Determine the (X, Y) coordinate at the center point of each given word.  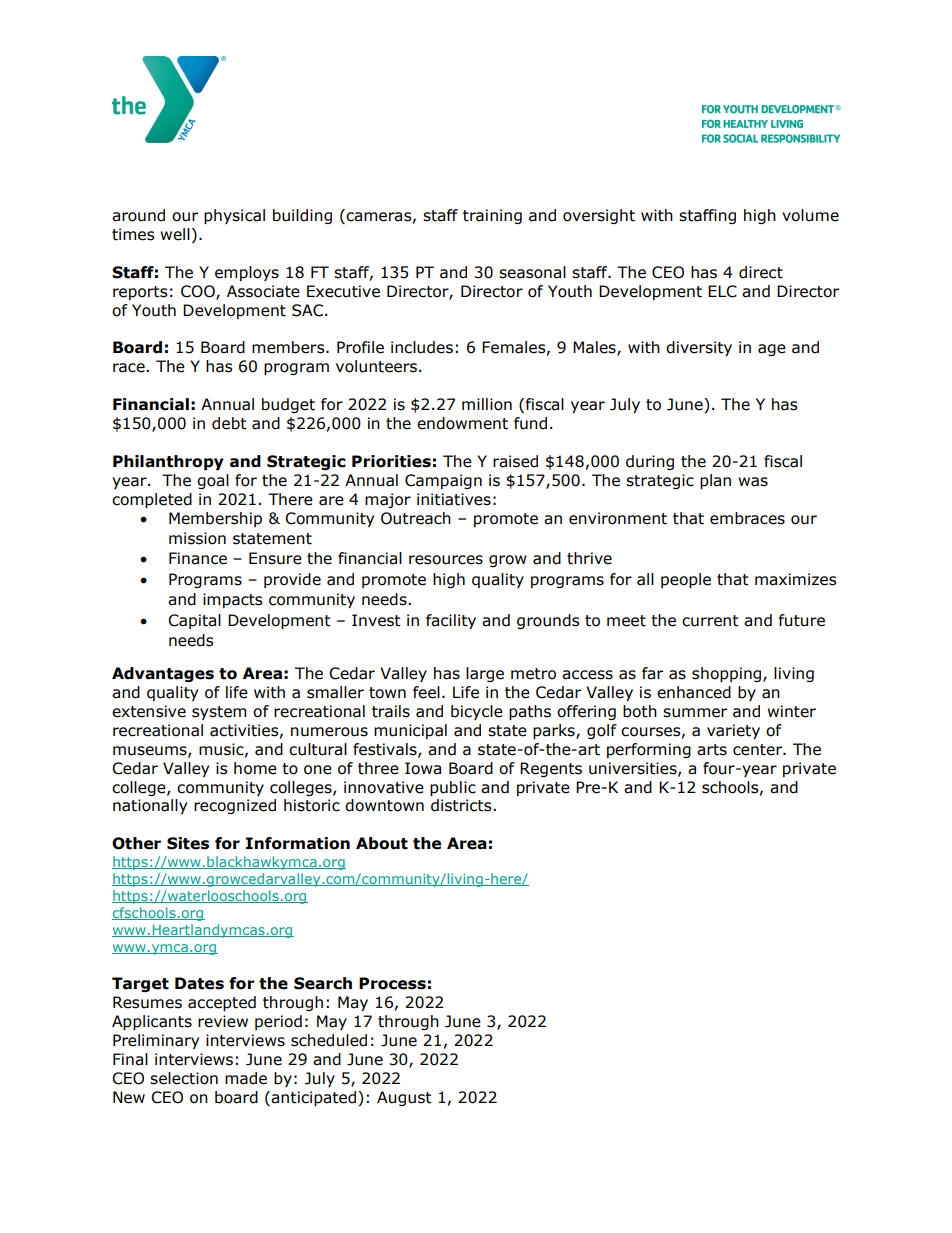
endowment (462, 423)
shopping (728, 674)
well (175, 234)
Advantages (163, 674)
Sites (188, 843)
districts (462, 805)
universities (634, 769)
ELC (722, 291)
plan (715, 481)
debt (229, 423)
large (485, 674)
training (492, 216)
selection (184, 1078)
